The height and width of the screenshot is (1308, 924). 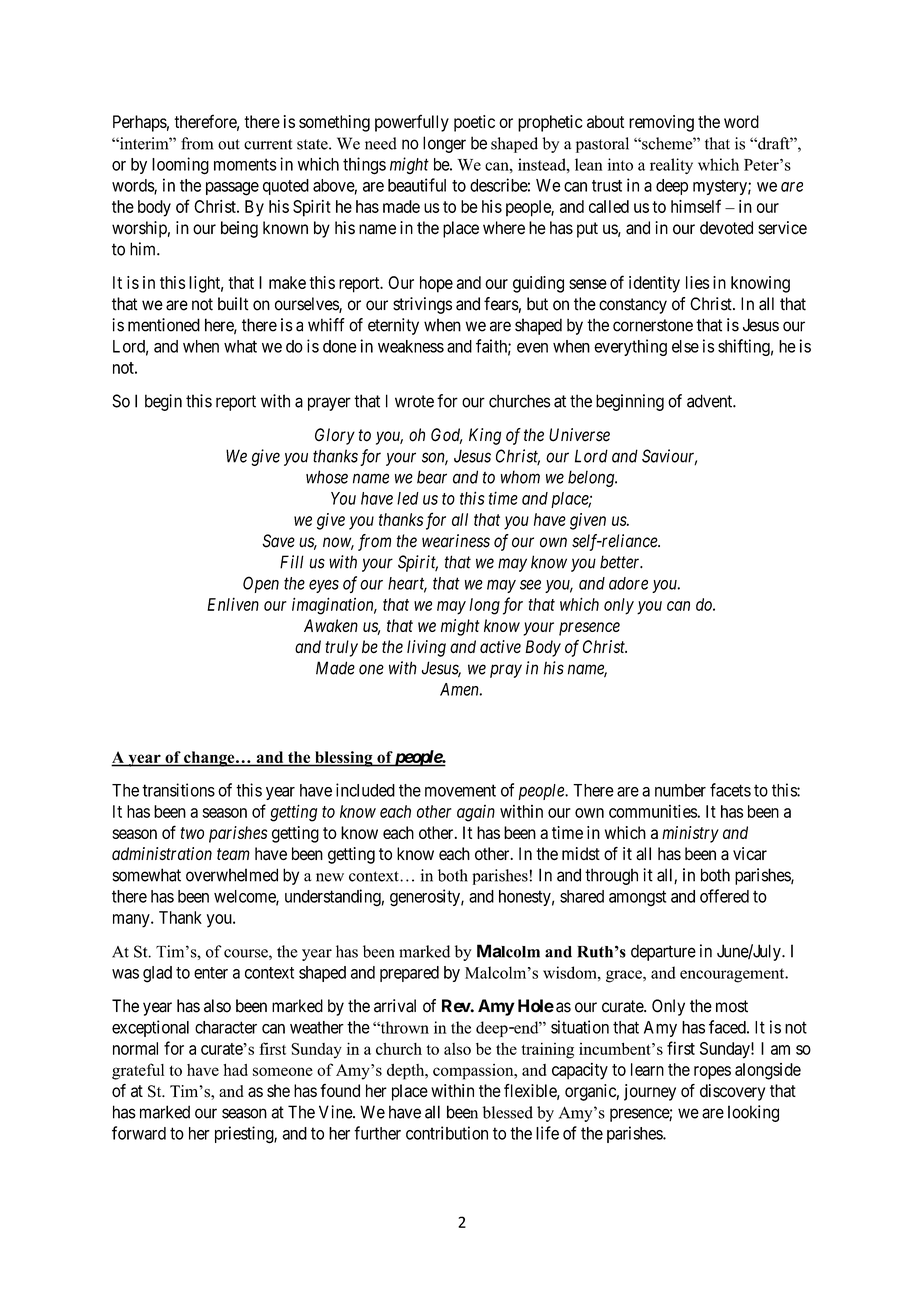 I want to click on reality, so click(x=671, y=166).
